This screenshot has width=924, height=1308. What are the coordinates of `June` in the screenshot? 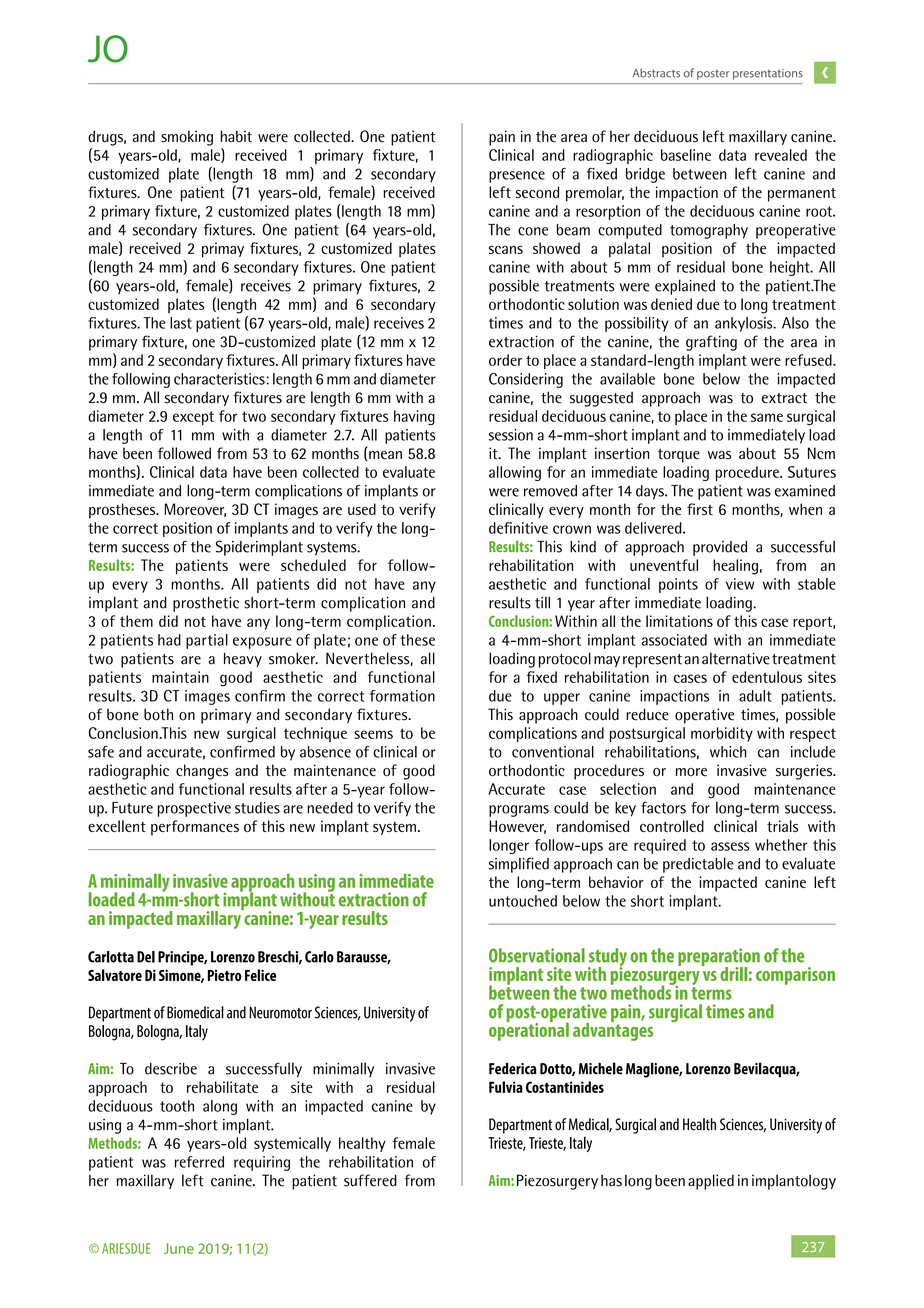 It's located at (179, 1248).
